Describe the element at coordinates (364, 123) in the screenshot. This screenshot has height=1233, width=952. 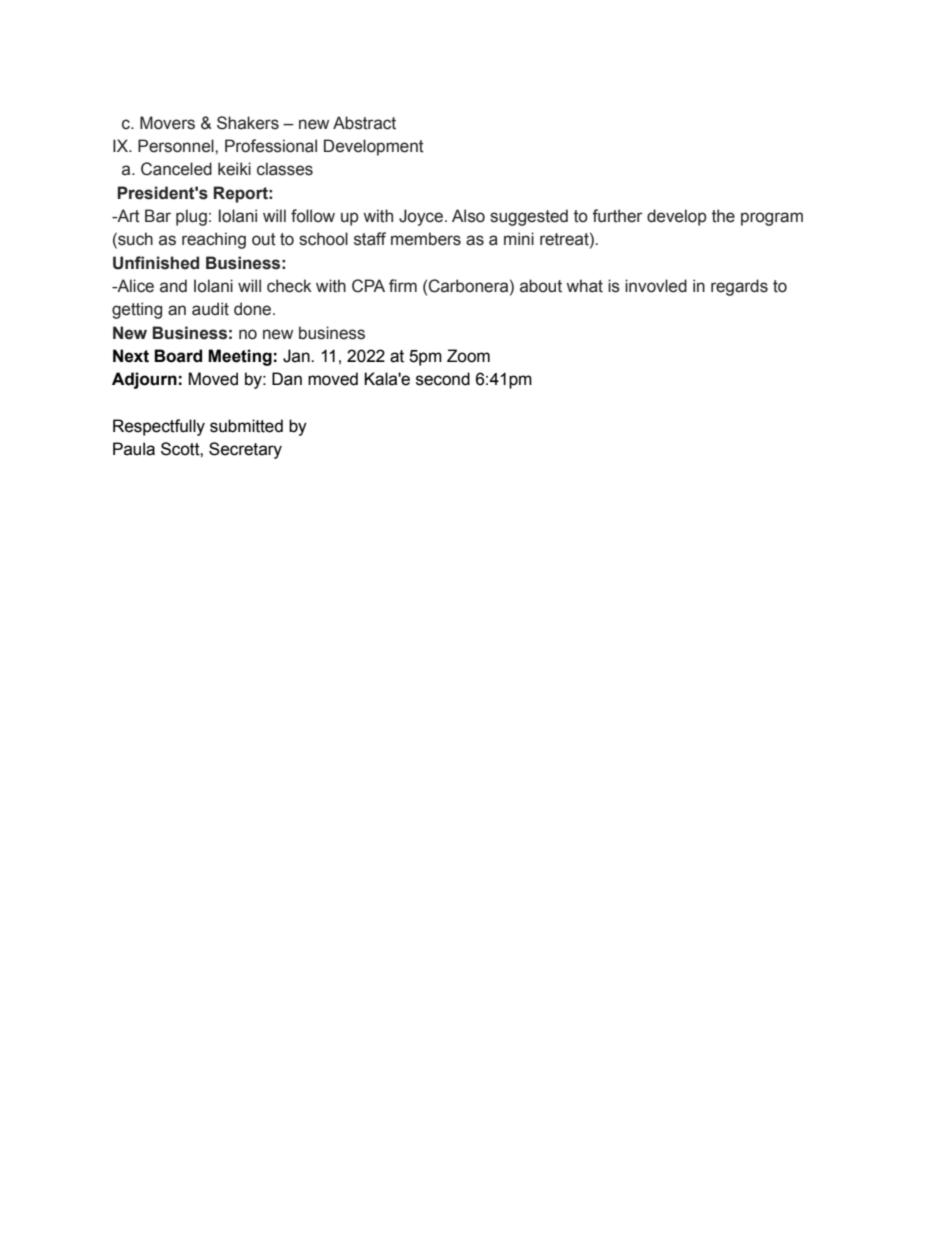
I see `Abstract` at that location.
